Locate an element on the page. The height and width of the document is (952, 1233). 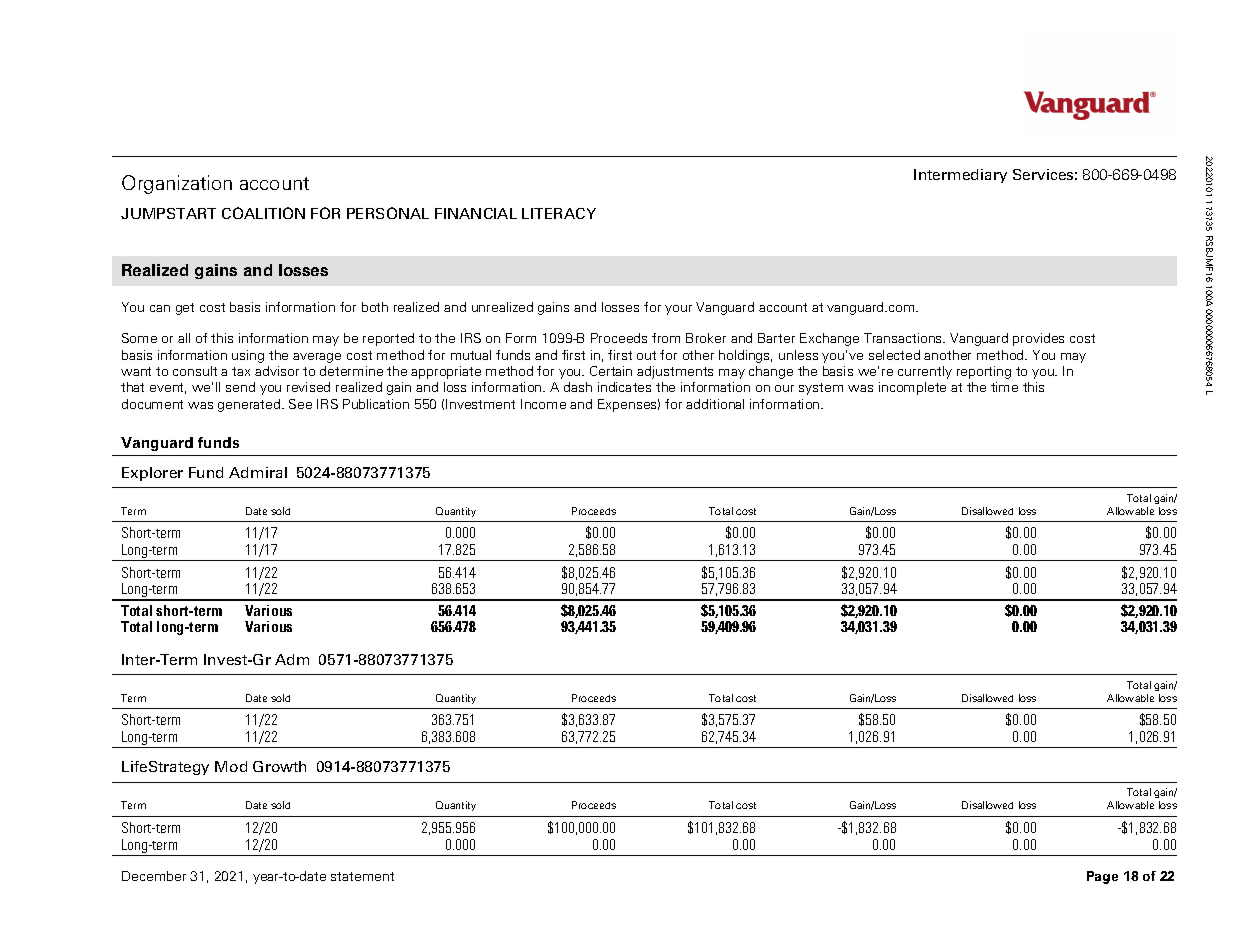
time is located at coordinates (1004, 387).
